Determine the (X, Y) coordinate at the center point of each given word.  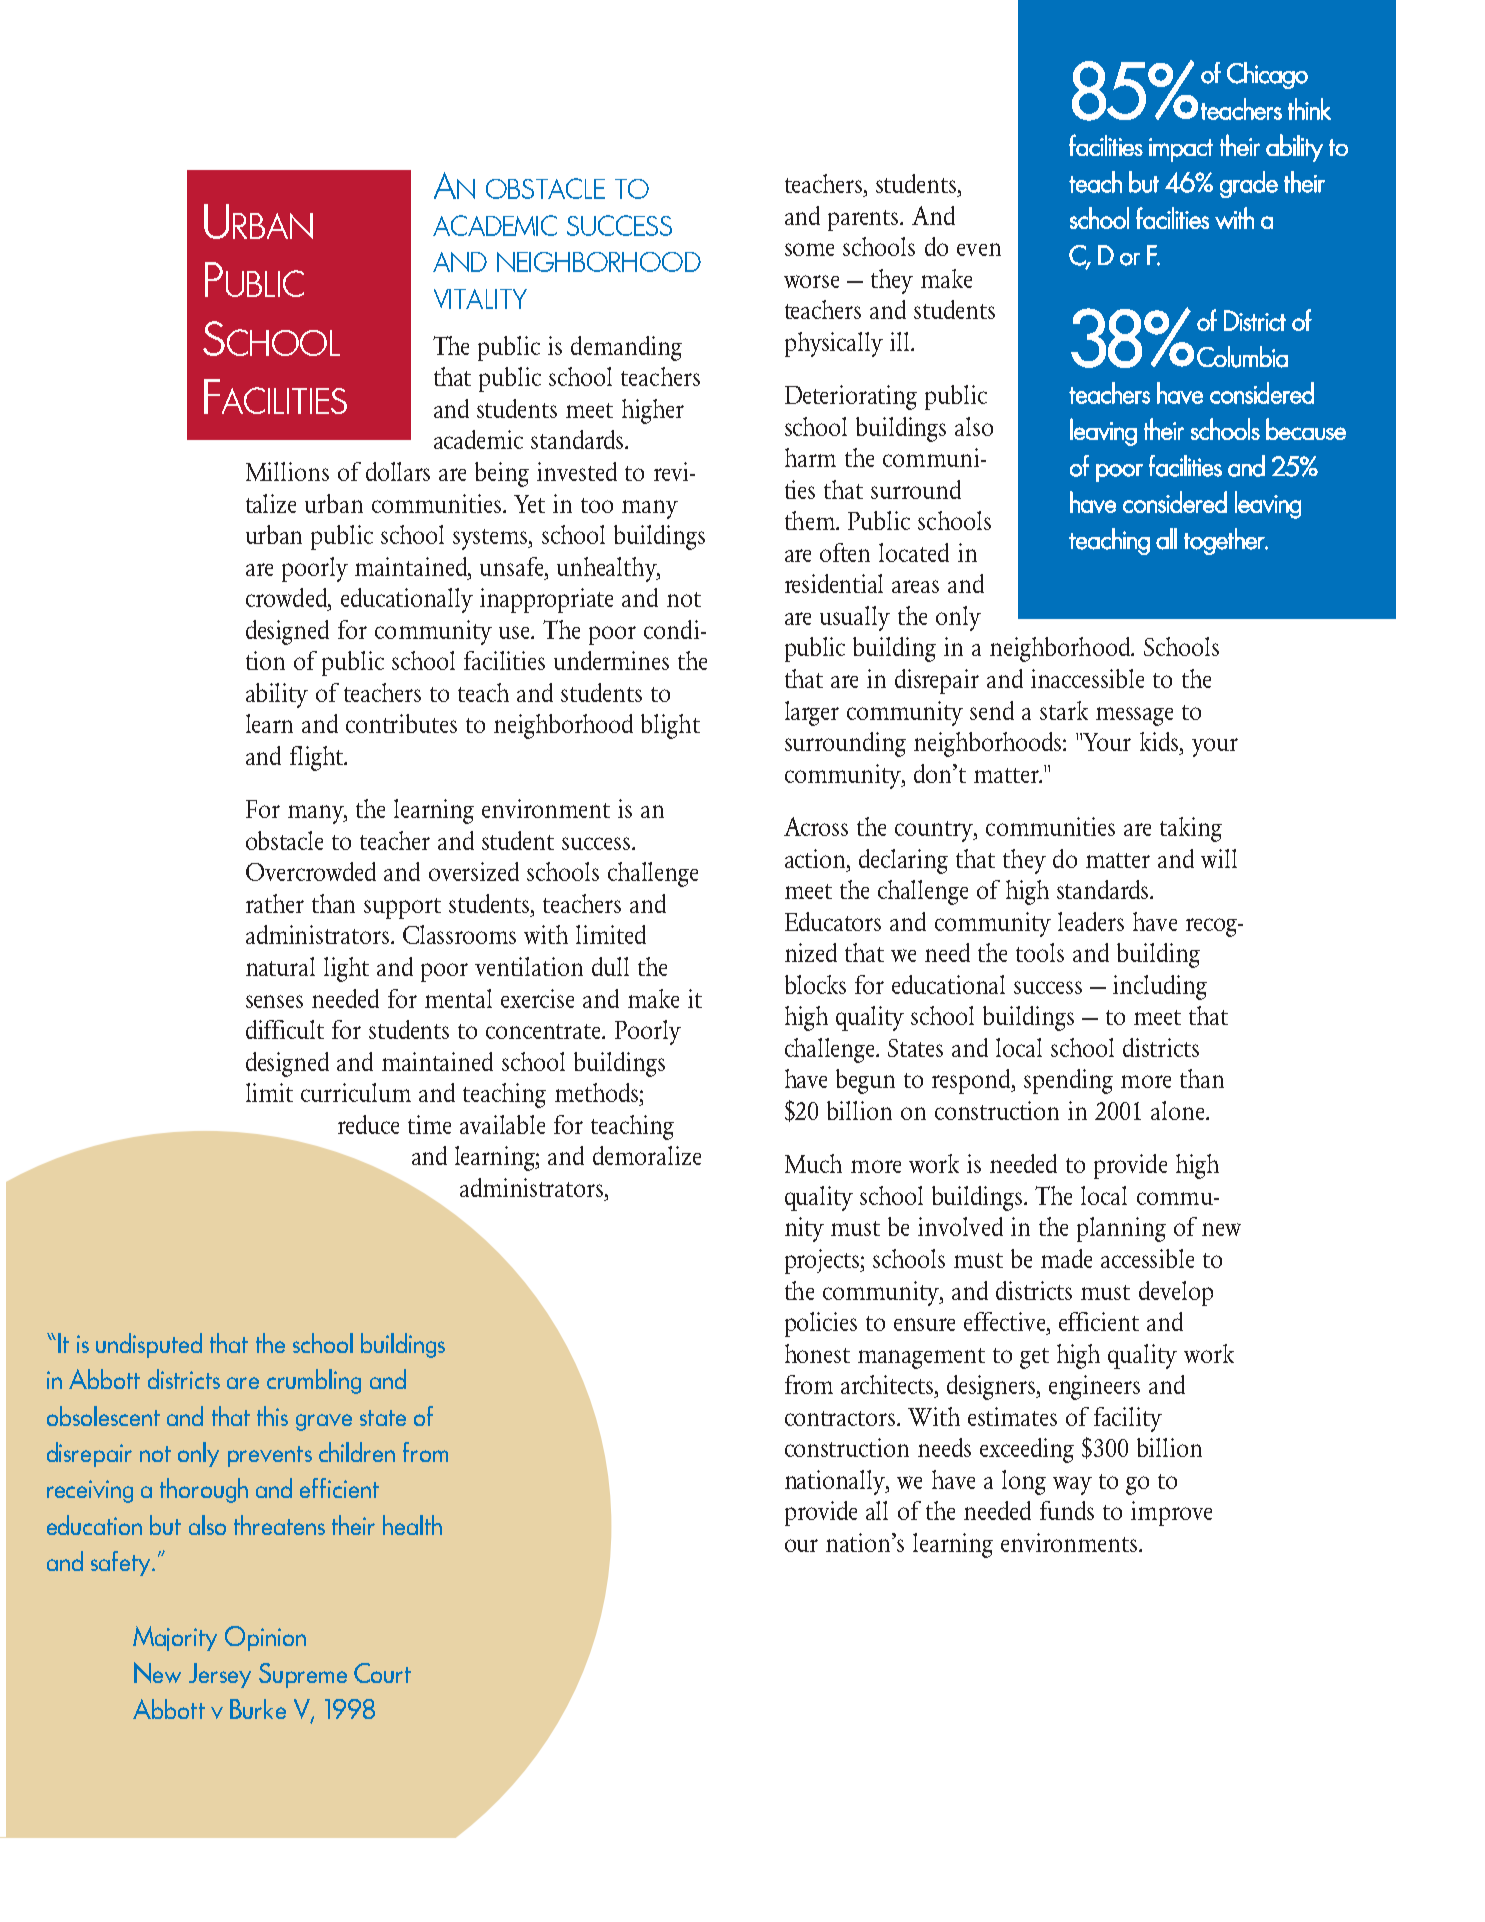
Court (382, 1673)
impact (1181, 150)
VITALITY (480, 299)
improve (1171, 1513)
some (809, 249)
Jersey (220, 1675)
